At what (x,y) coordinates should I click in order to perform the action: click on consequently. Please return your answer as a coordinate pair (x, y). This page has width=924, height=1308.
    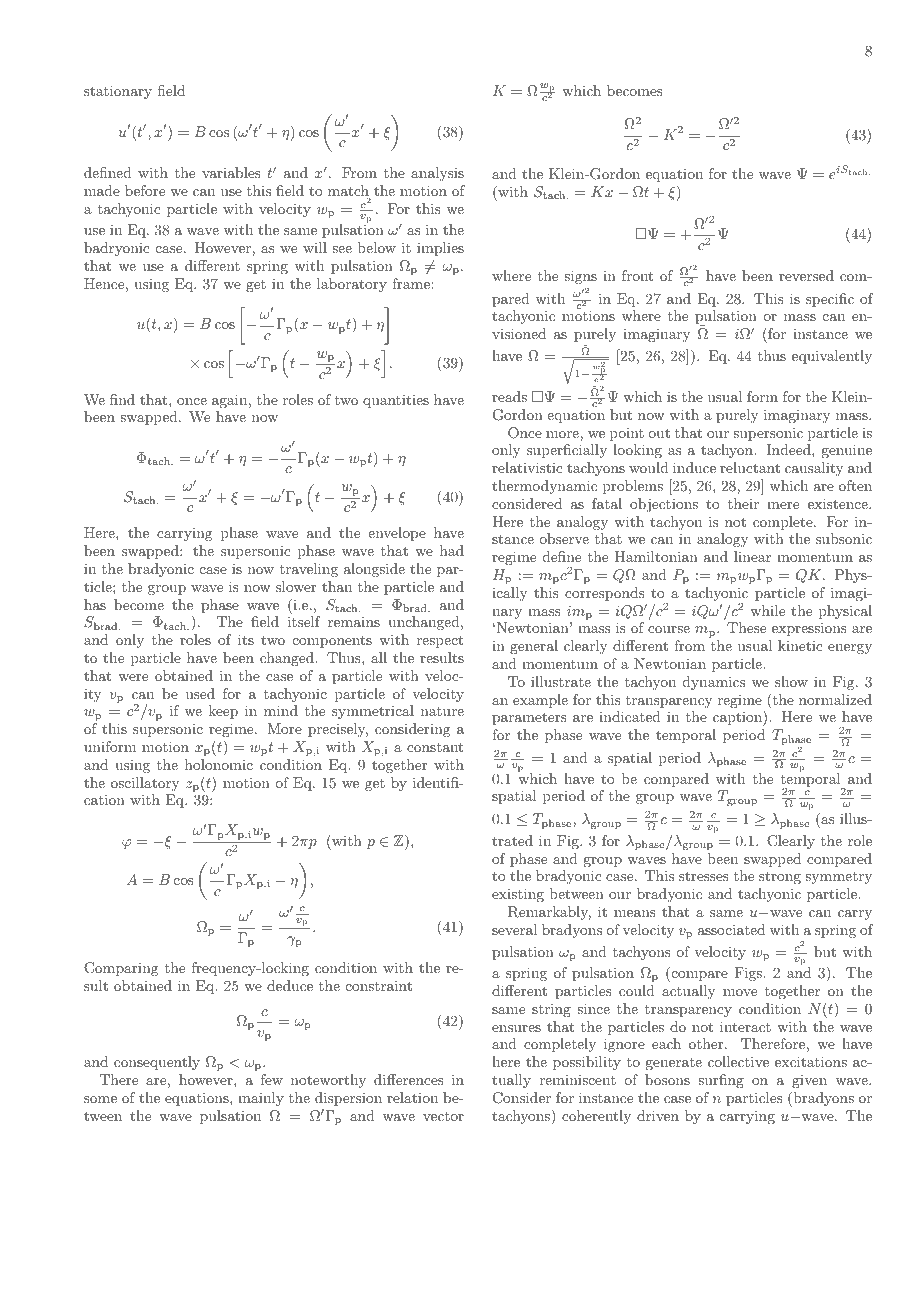
    Looking at the image, I should click on (157, 1063).
